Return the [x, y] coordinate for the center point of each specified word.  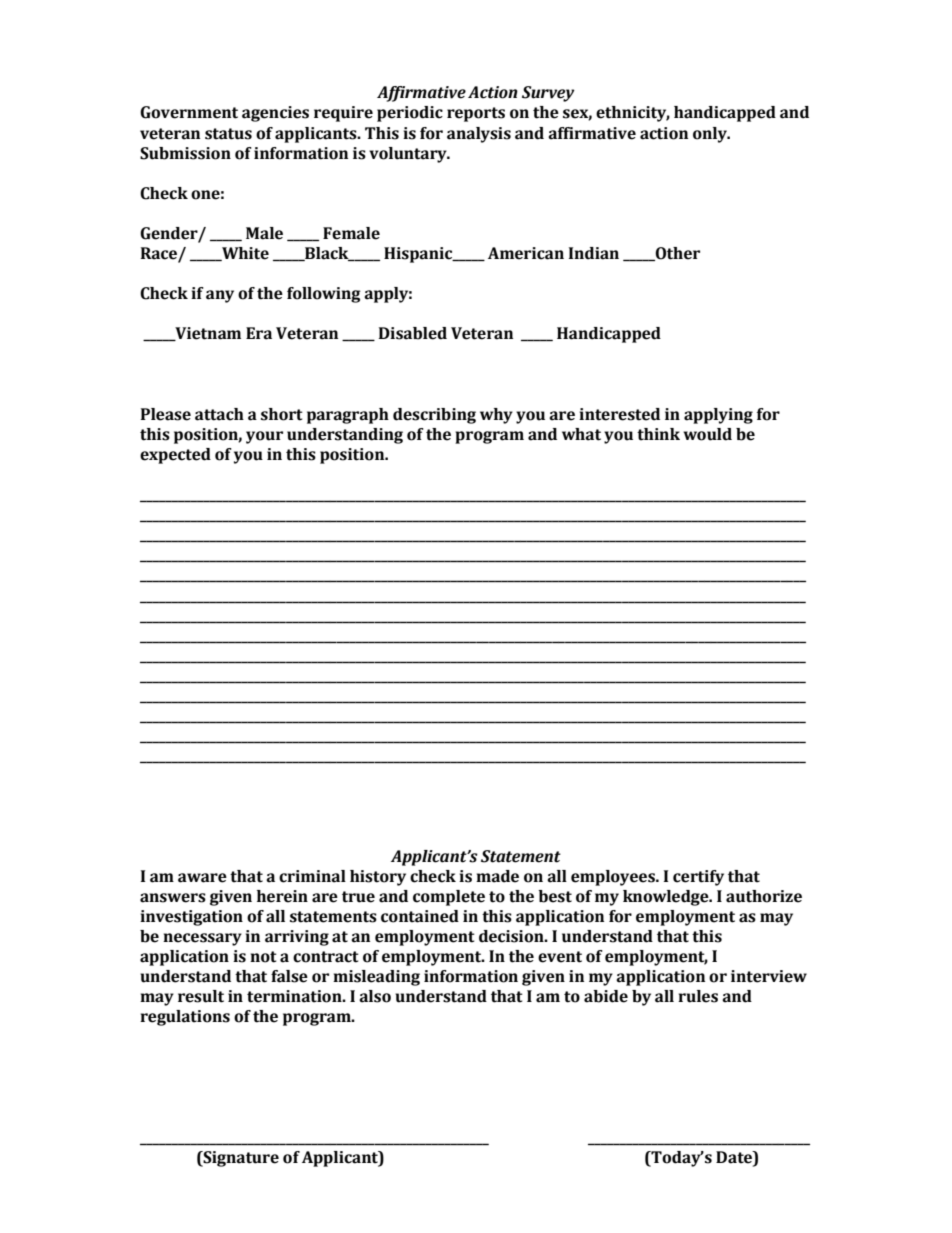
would [707, 434]
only [711, 135]
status [228, 134]
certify [698, 878]
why [496, 416]
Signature [240, 1159]
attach [219, 414]
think [658, 434]
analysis [479, 135]
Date [735, 1157]
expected [175, 456]
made [497, 876]
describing [434, 416]
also [375, 996]
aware [202, 878]
